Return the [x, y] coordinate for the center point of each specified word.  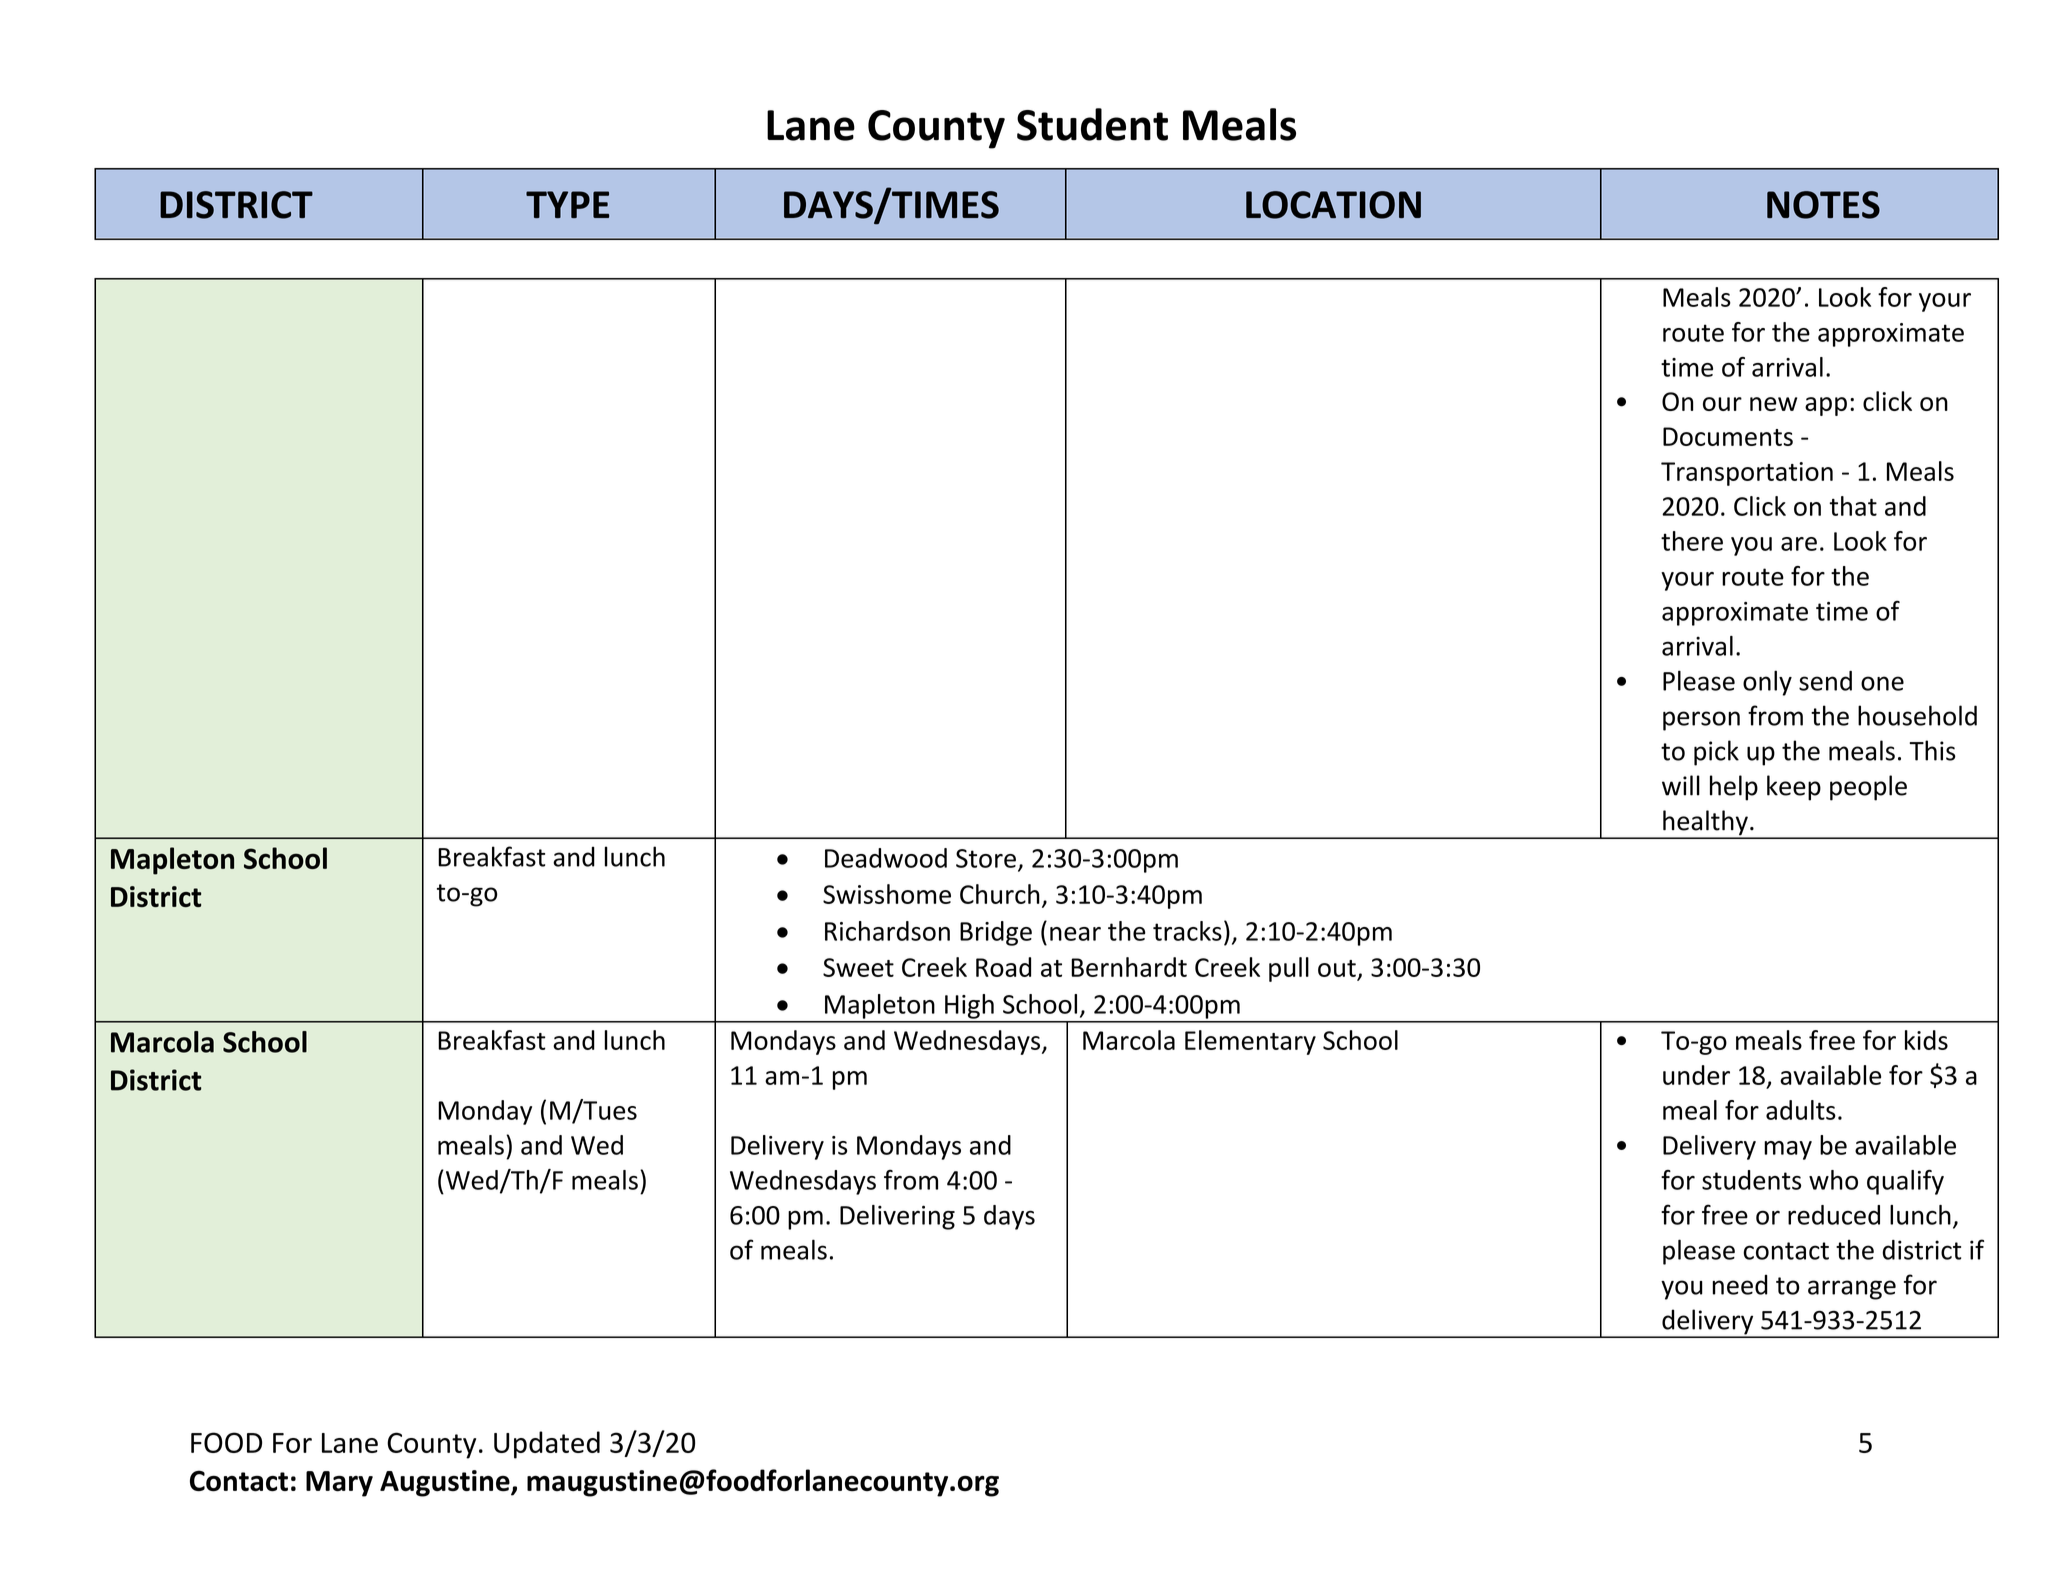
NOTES [1823, 205]
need [1740, 1285]
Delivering [897, 1217]
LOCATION [1333, 205]
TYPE [567, 204]
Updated [547, 1445]
